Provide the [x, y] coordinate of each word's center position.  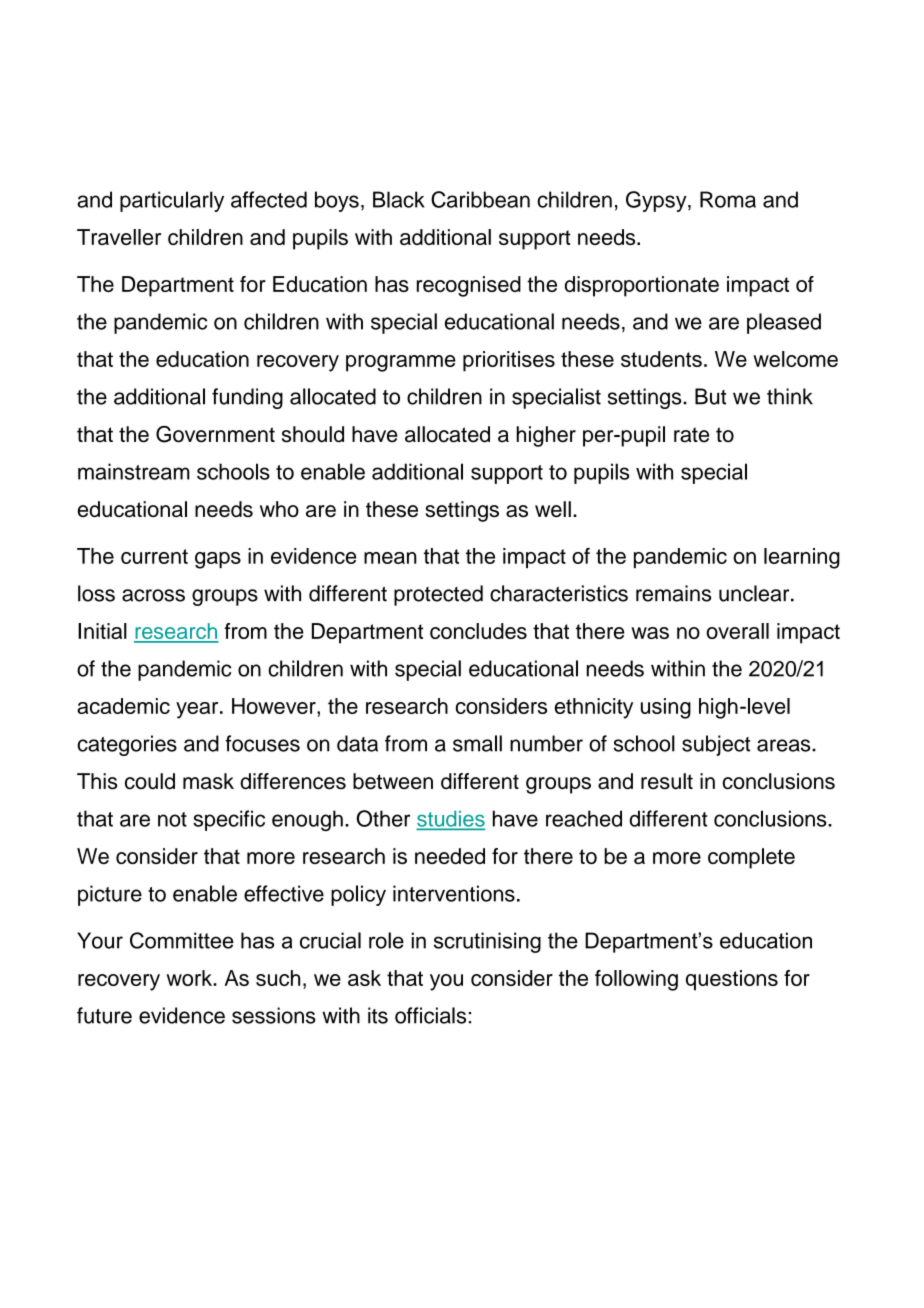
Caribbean [480, 199]
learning [802, 558]
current [154, 556]
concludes [478, 631]
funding [247, 398]
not [172, 819]
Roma [728, 199]
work [190, 978]
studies [451, 820]
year [198, 710]
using [666, 708]
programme [401, 363]
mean [390, 558]
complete [751, 858]
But [711, 396]
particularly [172, 201]
